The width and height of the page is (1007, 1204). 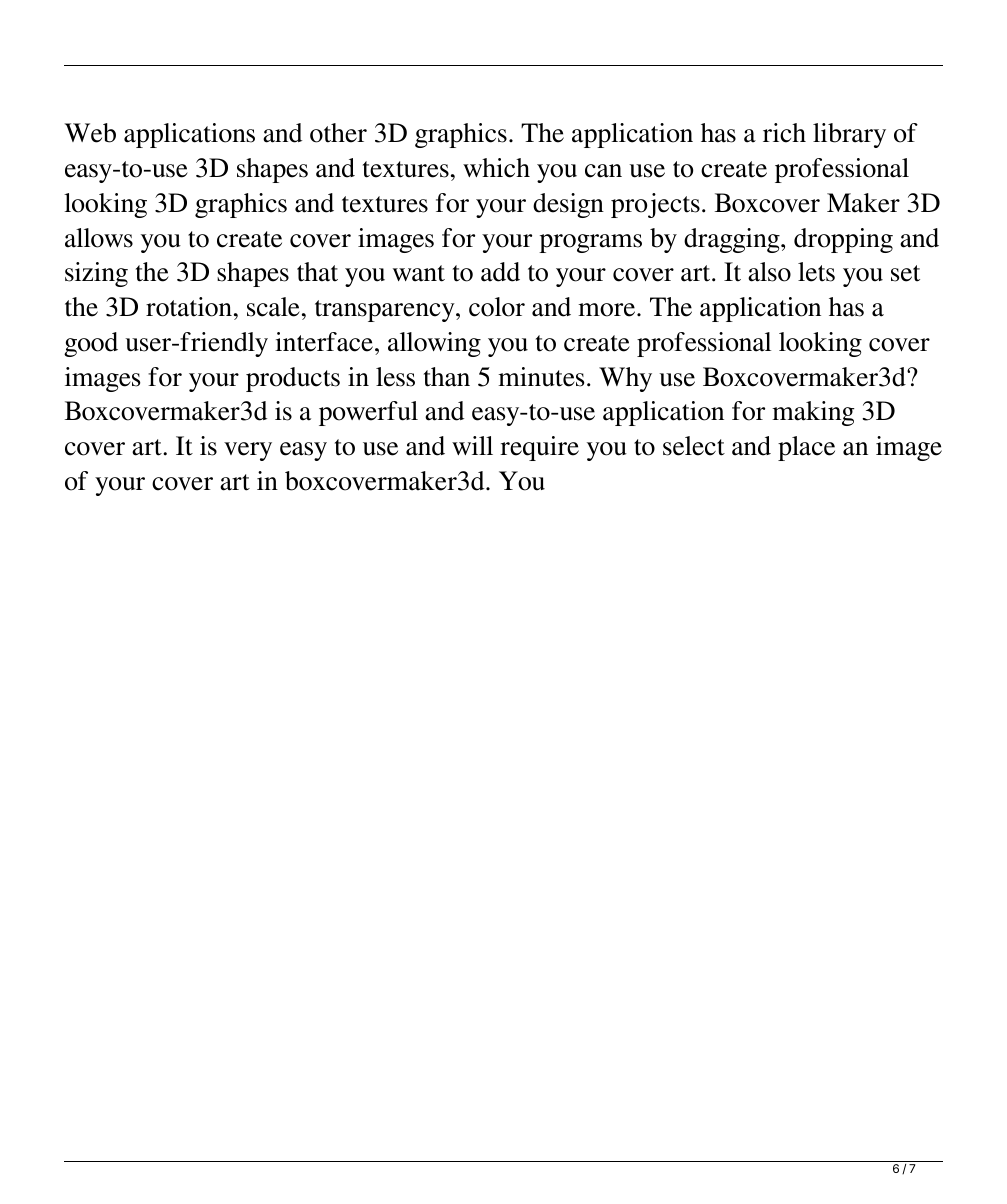 I want to click on very, so click(x=248, y=451).
